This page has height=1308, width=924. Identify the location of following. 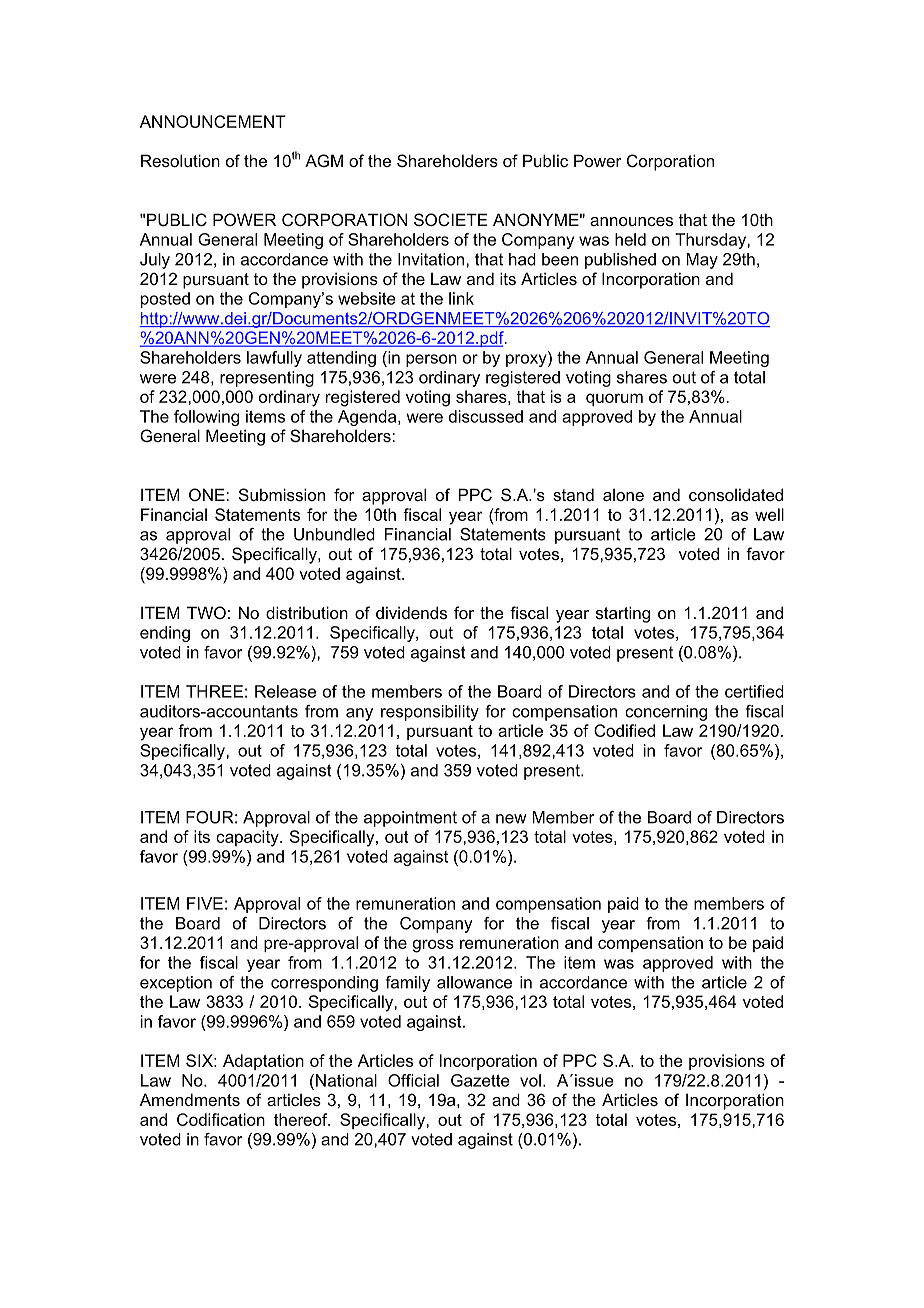
(206, 418).
